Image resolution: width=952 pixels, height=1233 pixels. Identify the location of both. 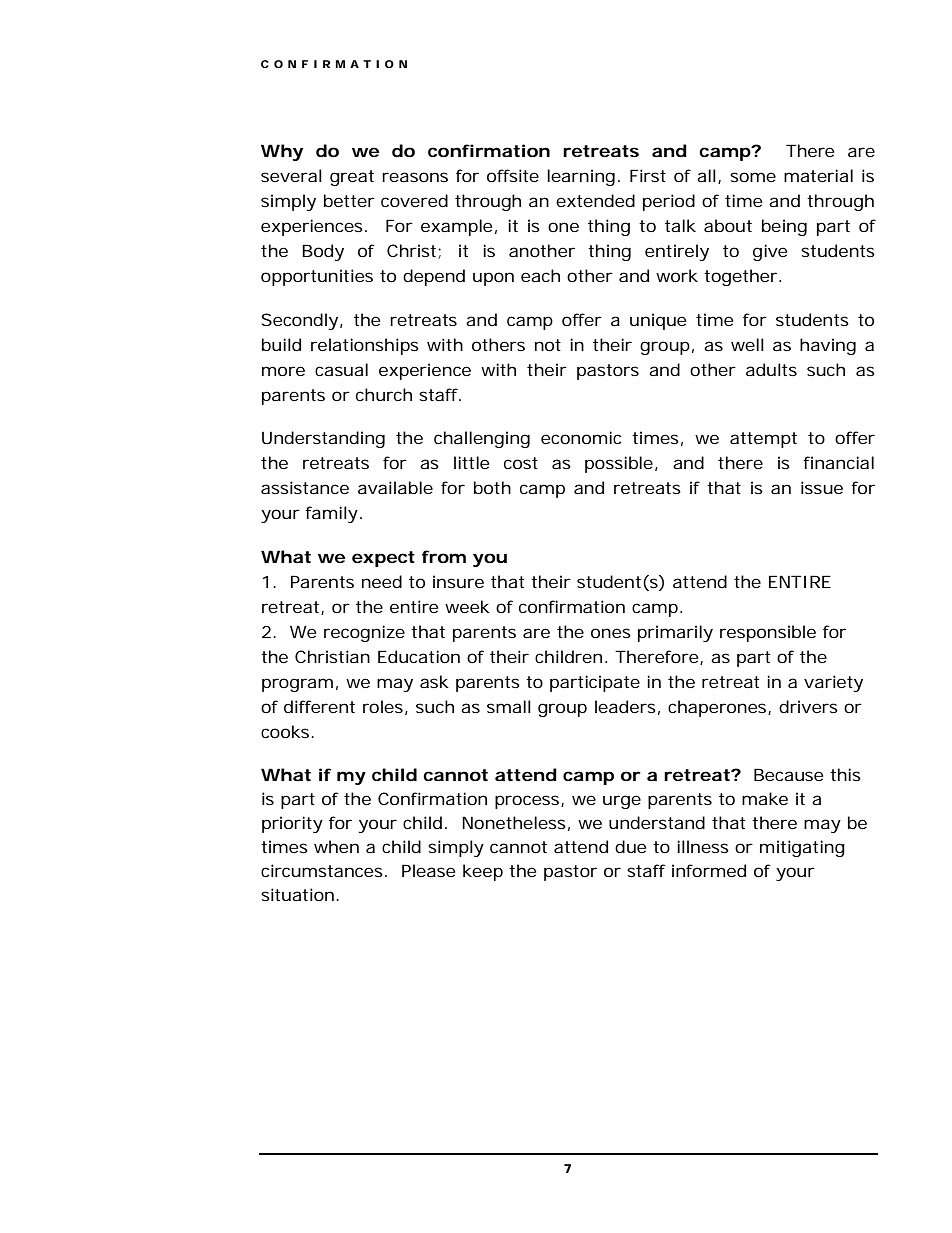
(492, 487).
